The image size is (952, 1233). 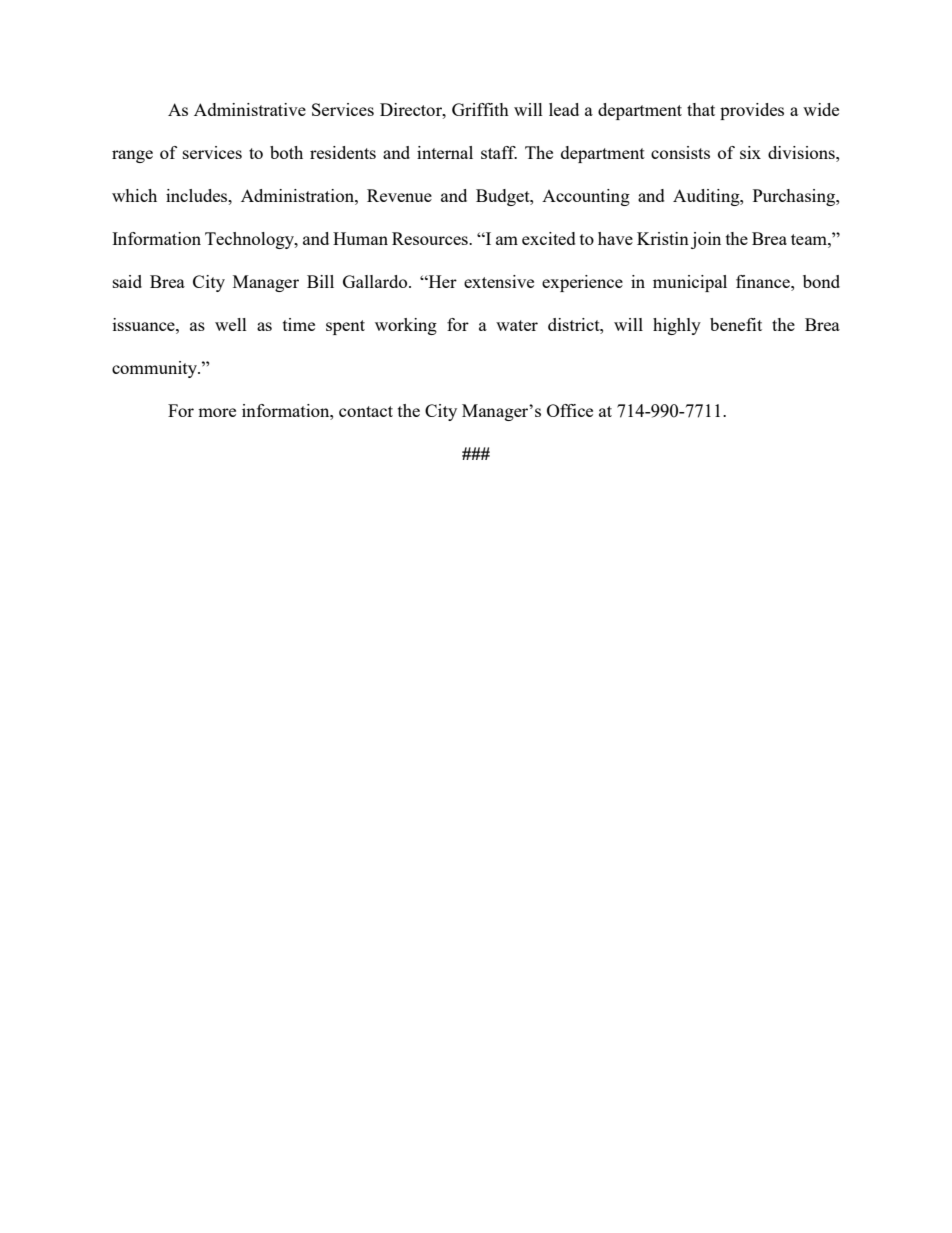 What do you see at coordinates (752, 111) in the screenshot?
I see `provides` at bounding box center [752, 111].
